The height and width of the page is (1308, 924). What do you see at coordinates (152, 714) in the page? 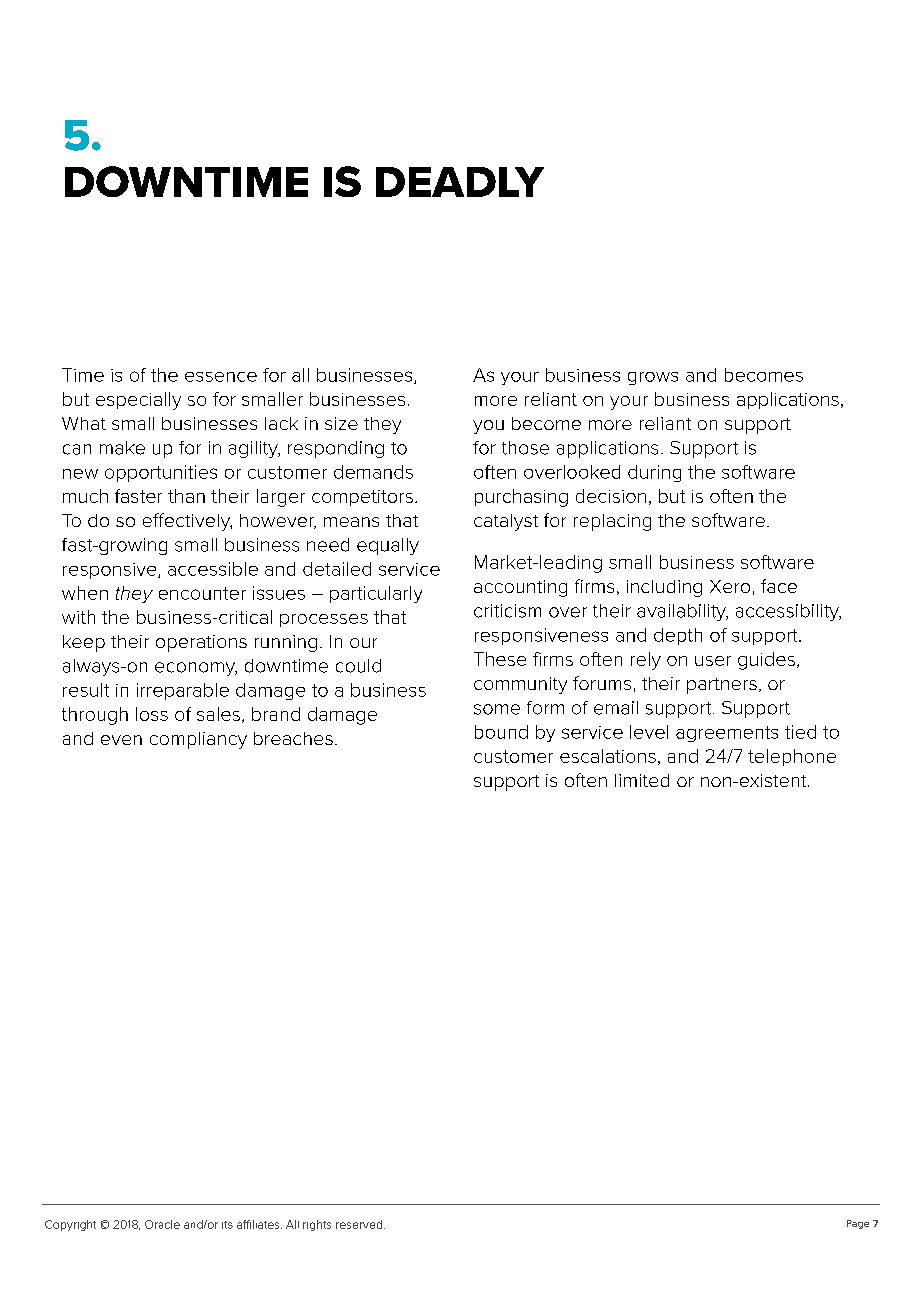
I see `loss` at bounding box center [152, 714].
